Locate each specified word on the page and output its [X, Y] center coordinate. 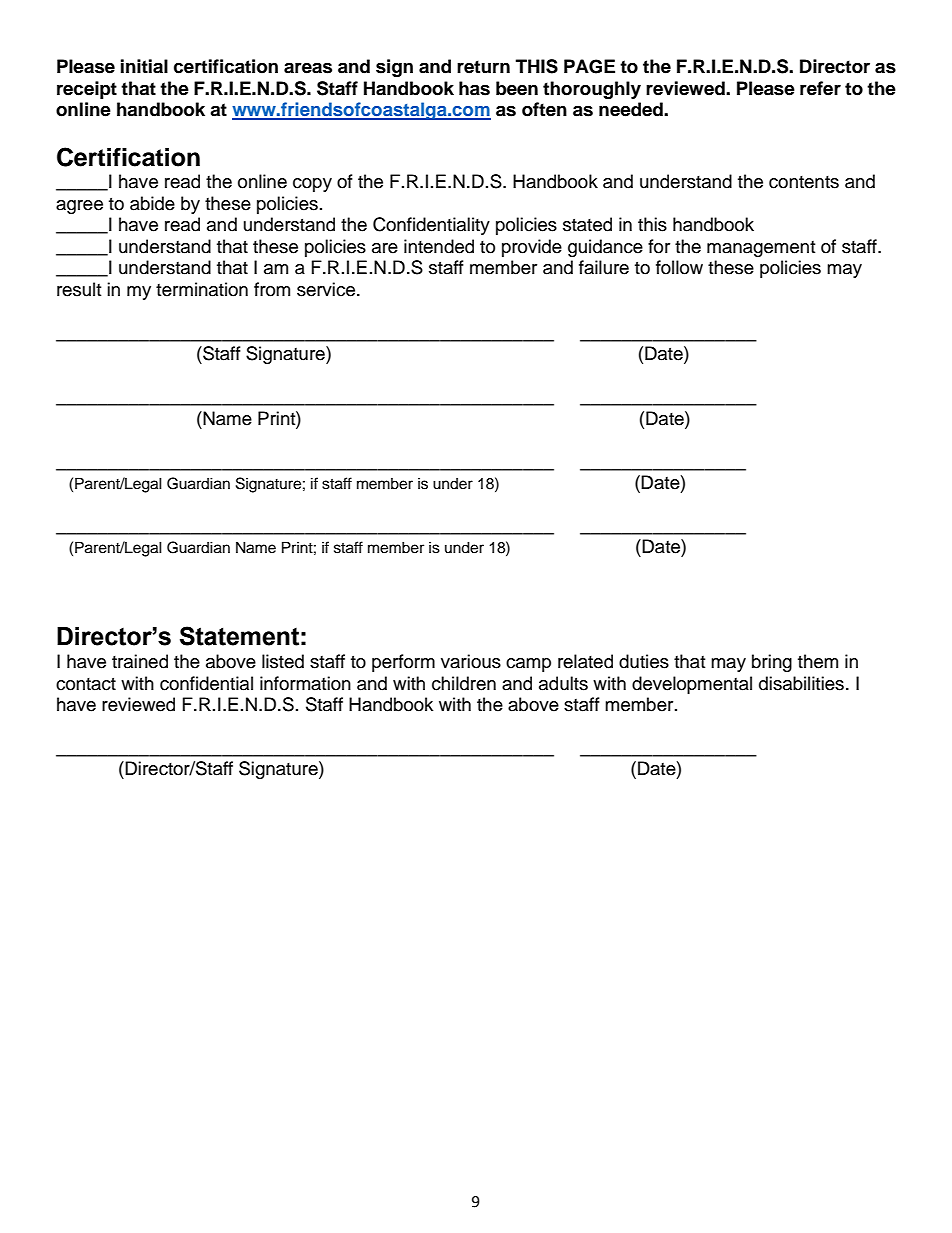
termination [202, 289]
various [471, 661]
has [474, 88]
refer [820, 88]
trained [140, 661]
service [327, 289]
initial [144, 66]
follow [679, 267]
